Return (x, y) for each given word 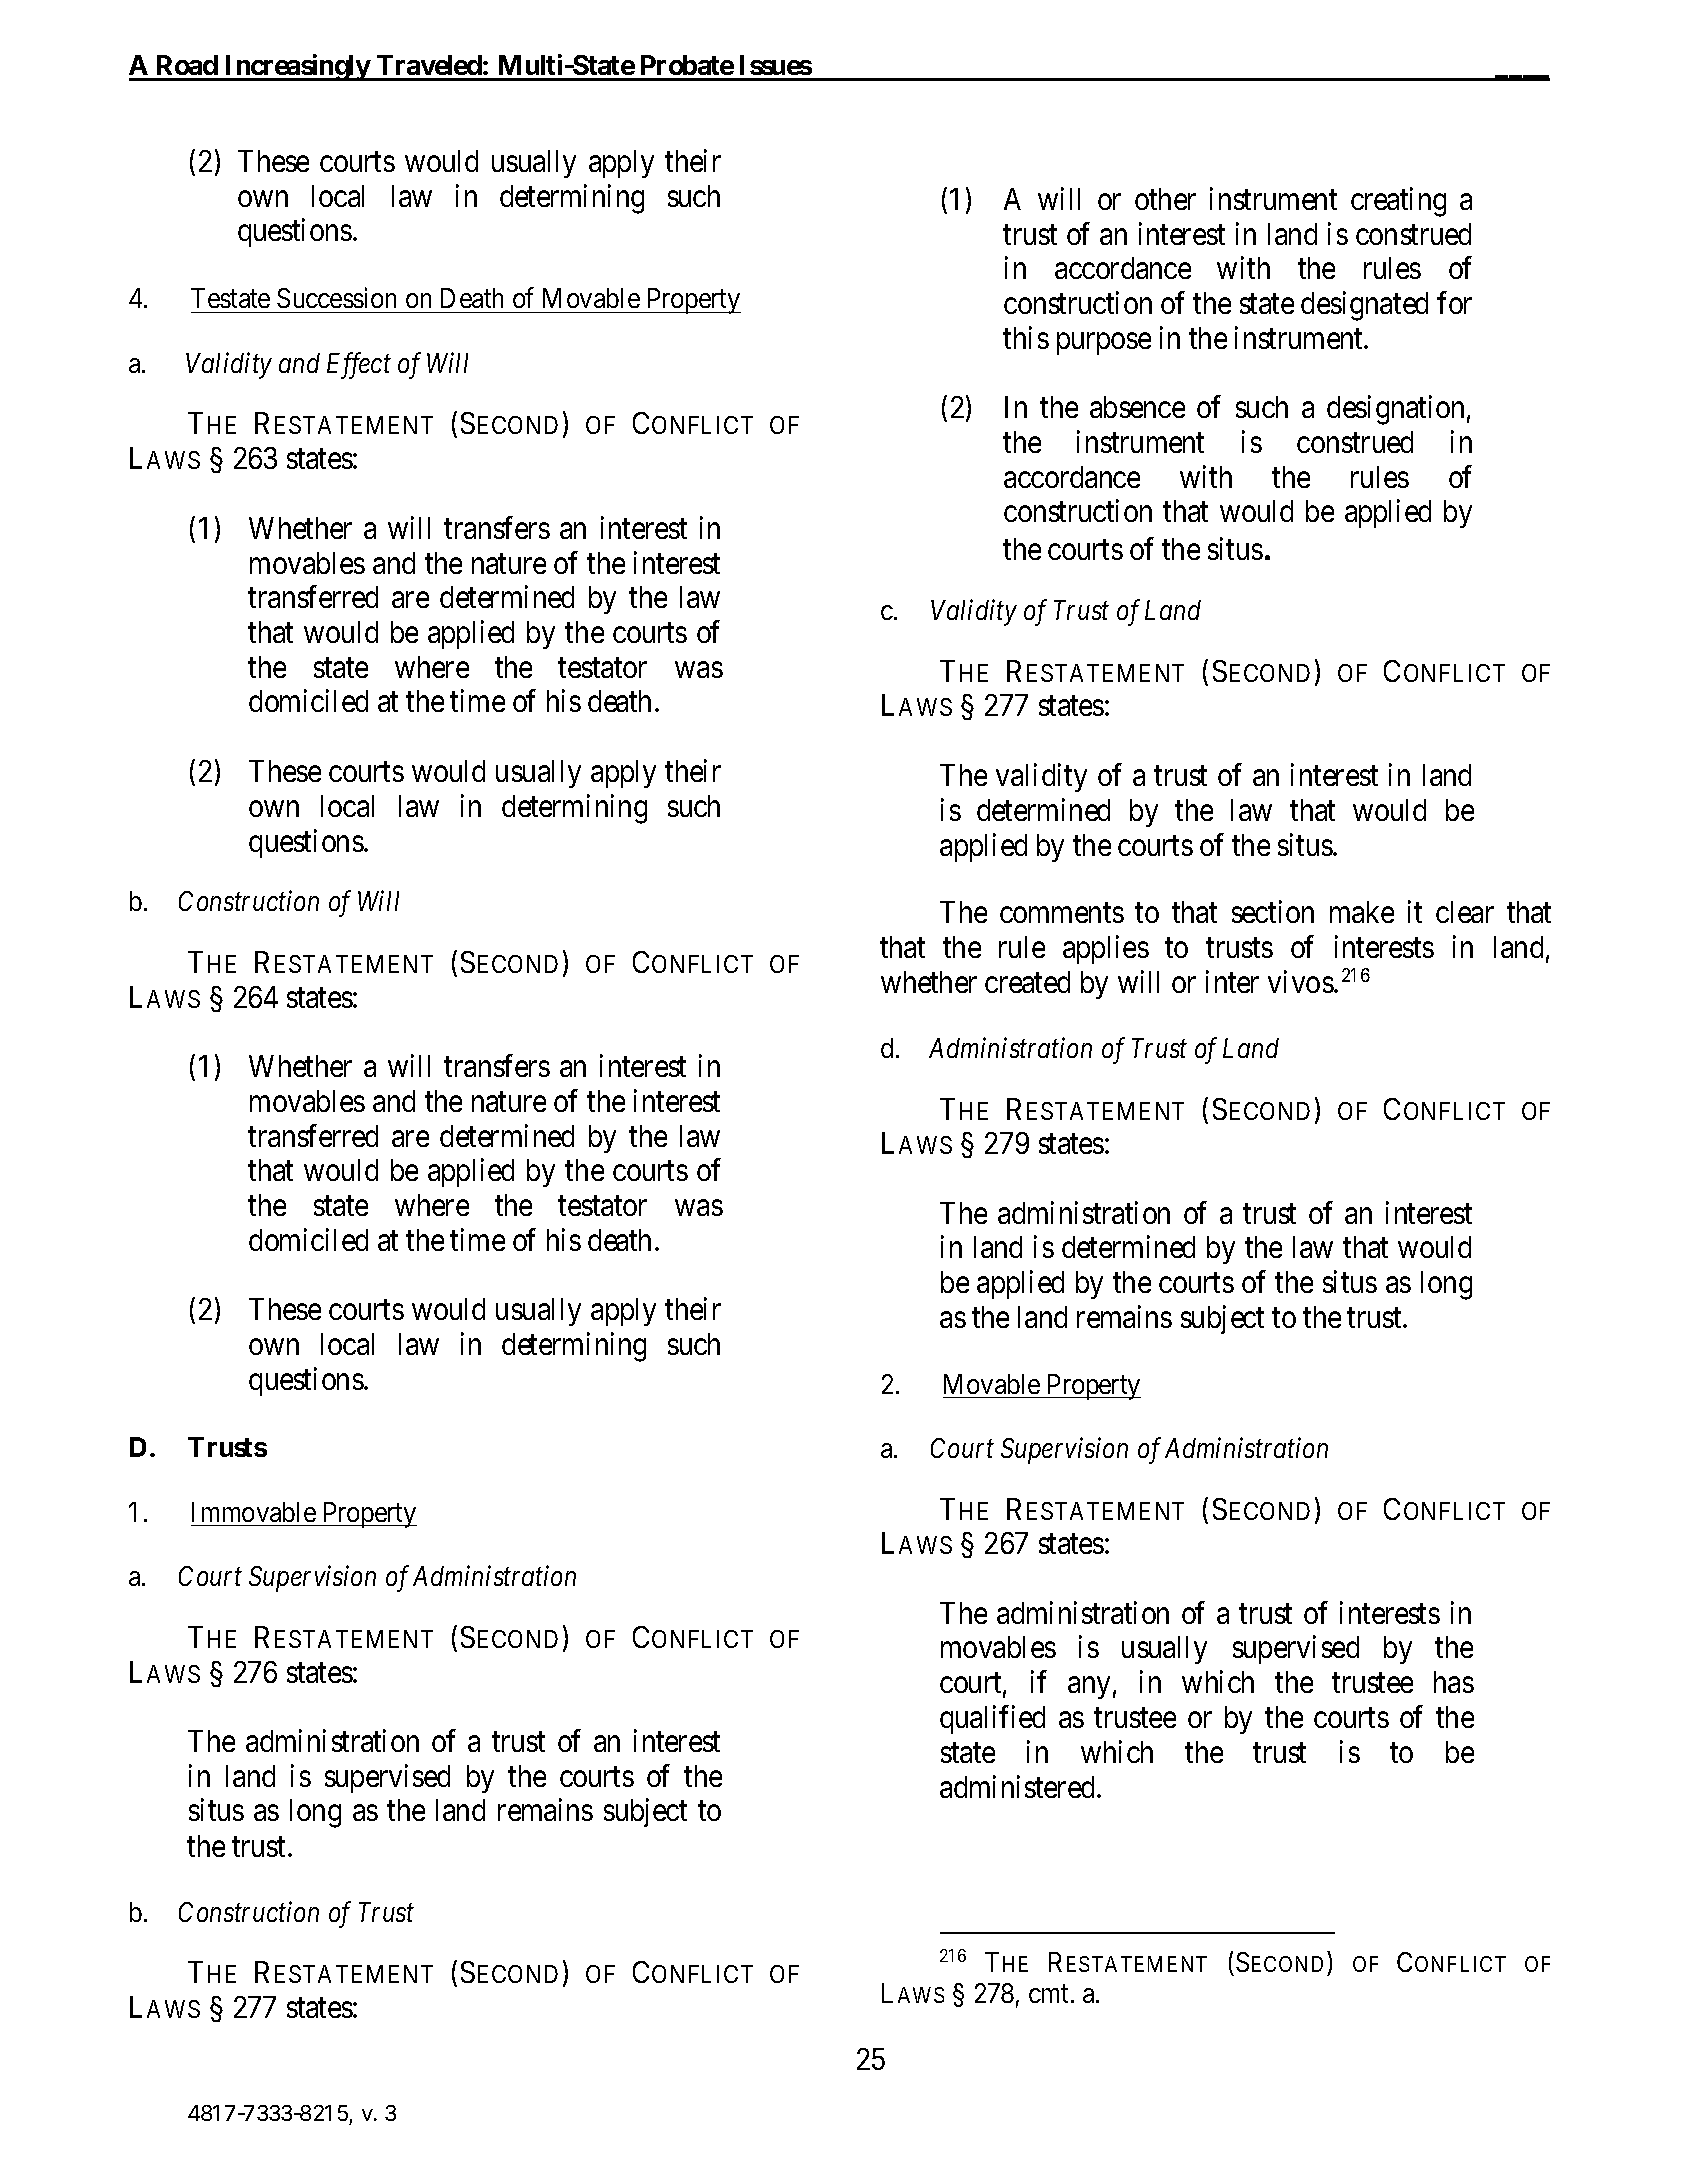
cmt (1050, 1994)
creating (1398, 202)
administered (1019, 1786)
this (1026, 337)
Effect (359, 366)
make (1362, 912)
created (1027, 982)
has (1454, 1682)
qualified (992, 1719)
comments (1062, 913)
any (1089, 1688)
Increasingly (297, 67)
